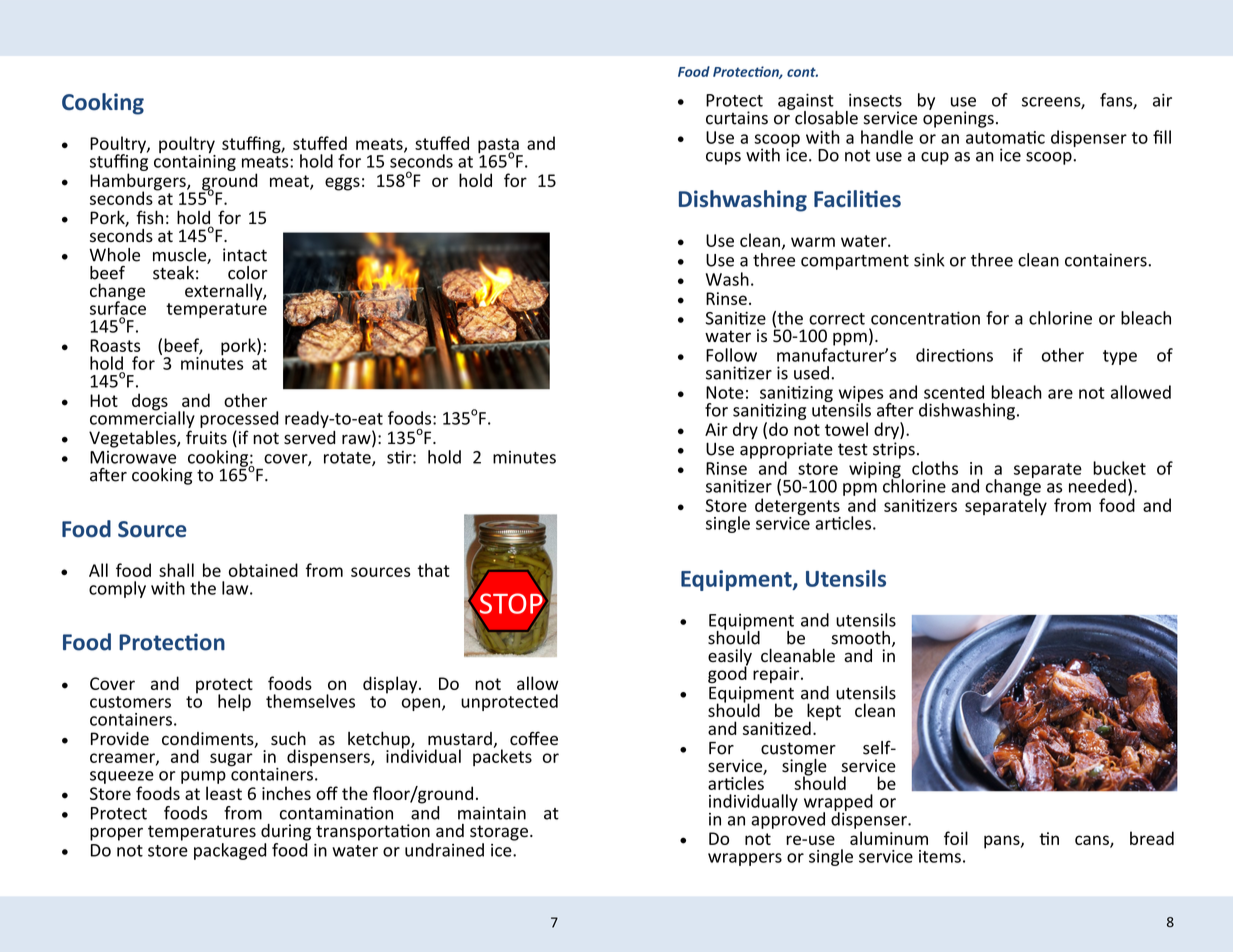 The width and height of the image is (1233, 952). Describe the element at coordinates (263, 570) in the image. I see `obtained` at that location.
